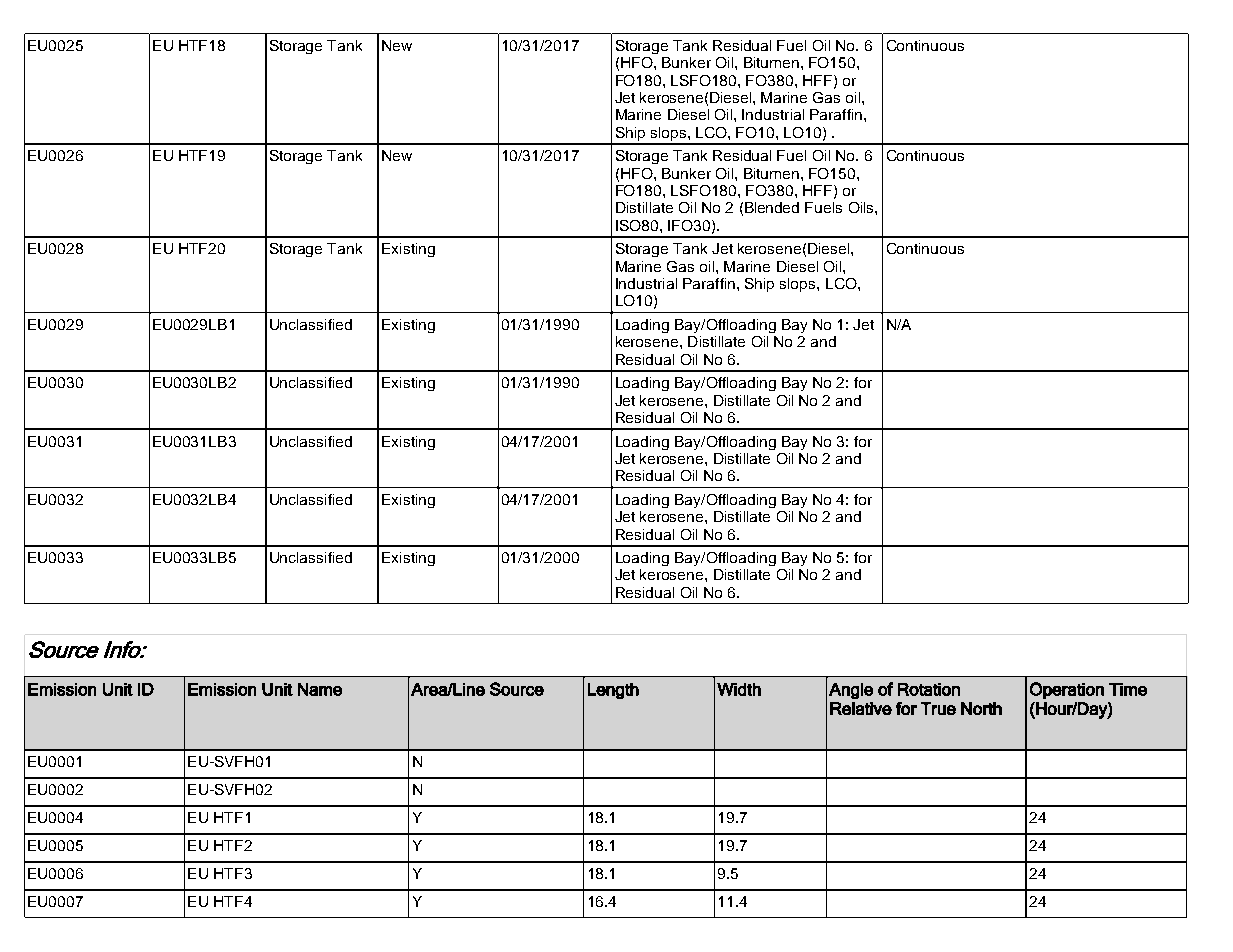 This screenshot has height=952, width=1233. What do you see at coordinates (320, 689) in the screenshot?
I see `Name` at bounding box center [320, 689].
